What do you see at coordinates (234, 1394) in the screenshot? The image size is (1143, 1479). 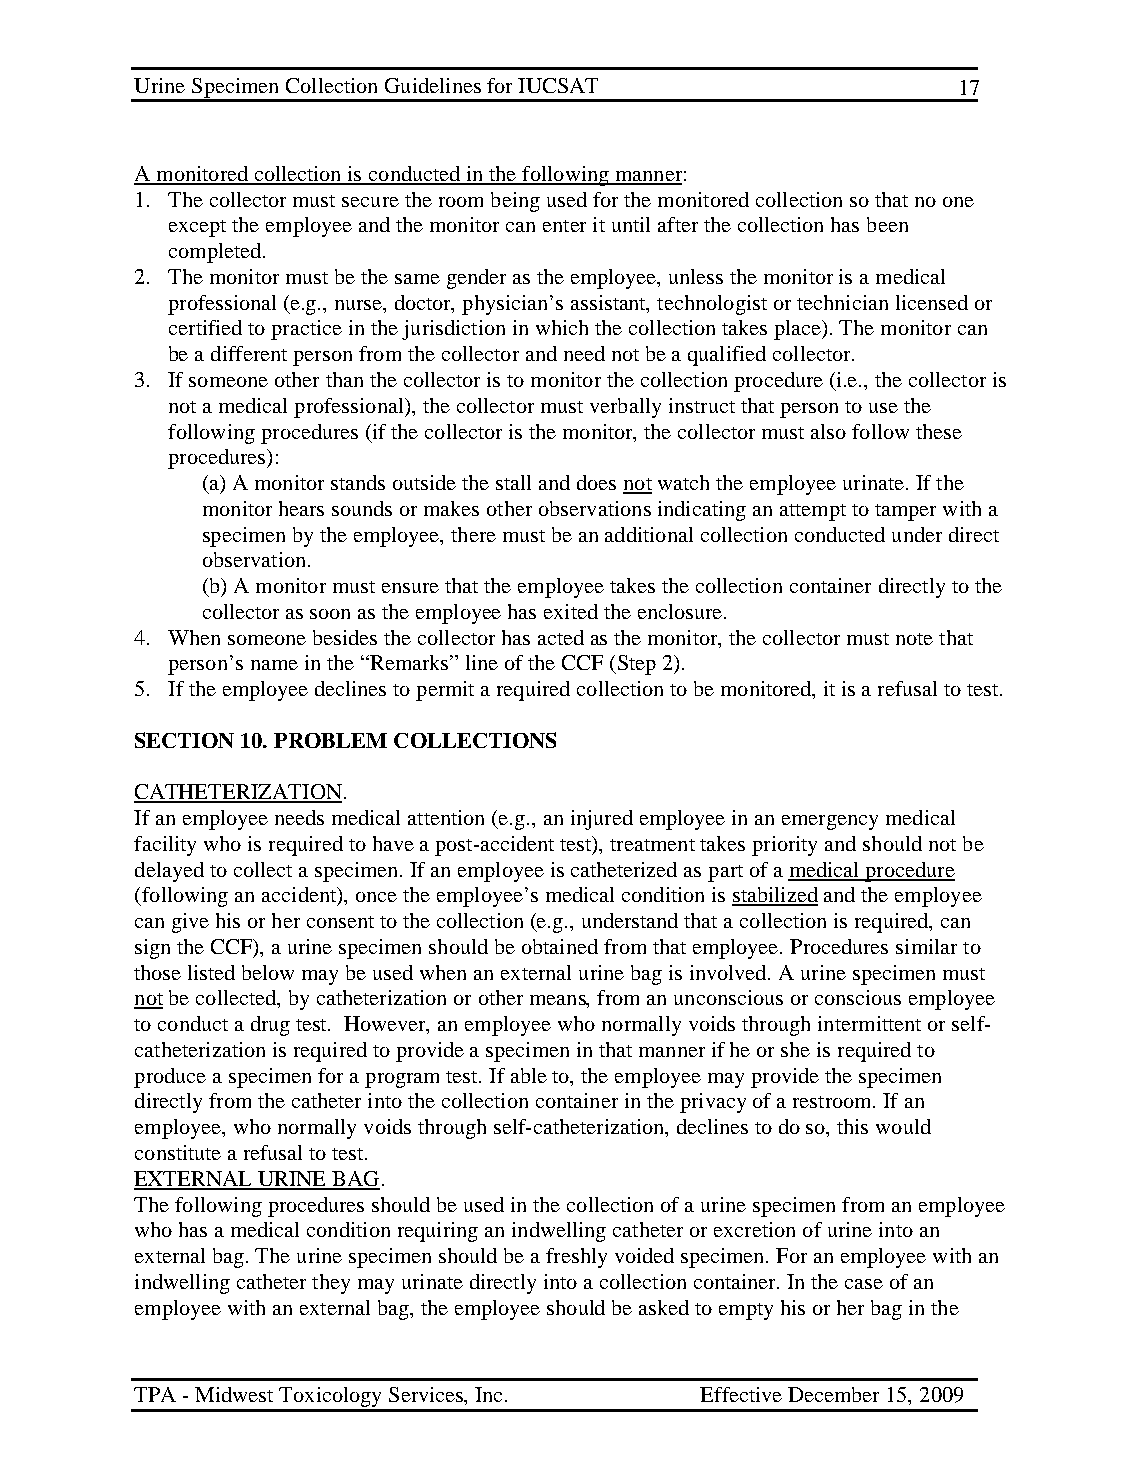 I see `Midwest` at bounding box center [234, 1394].
